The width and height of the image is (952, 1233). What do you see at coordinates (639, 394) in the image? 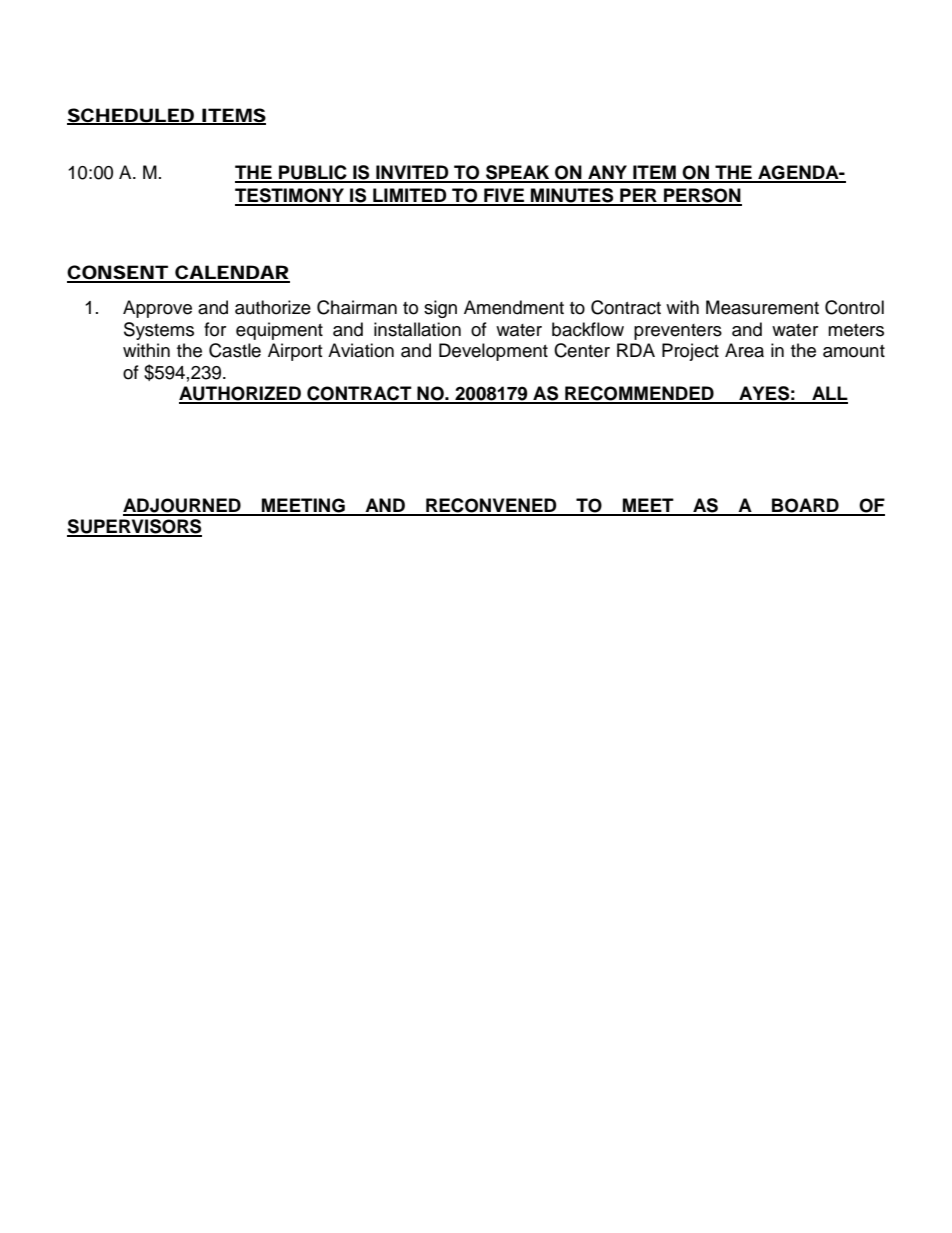
I see `RECOMMENDED` at bounding box center [639, 394].
